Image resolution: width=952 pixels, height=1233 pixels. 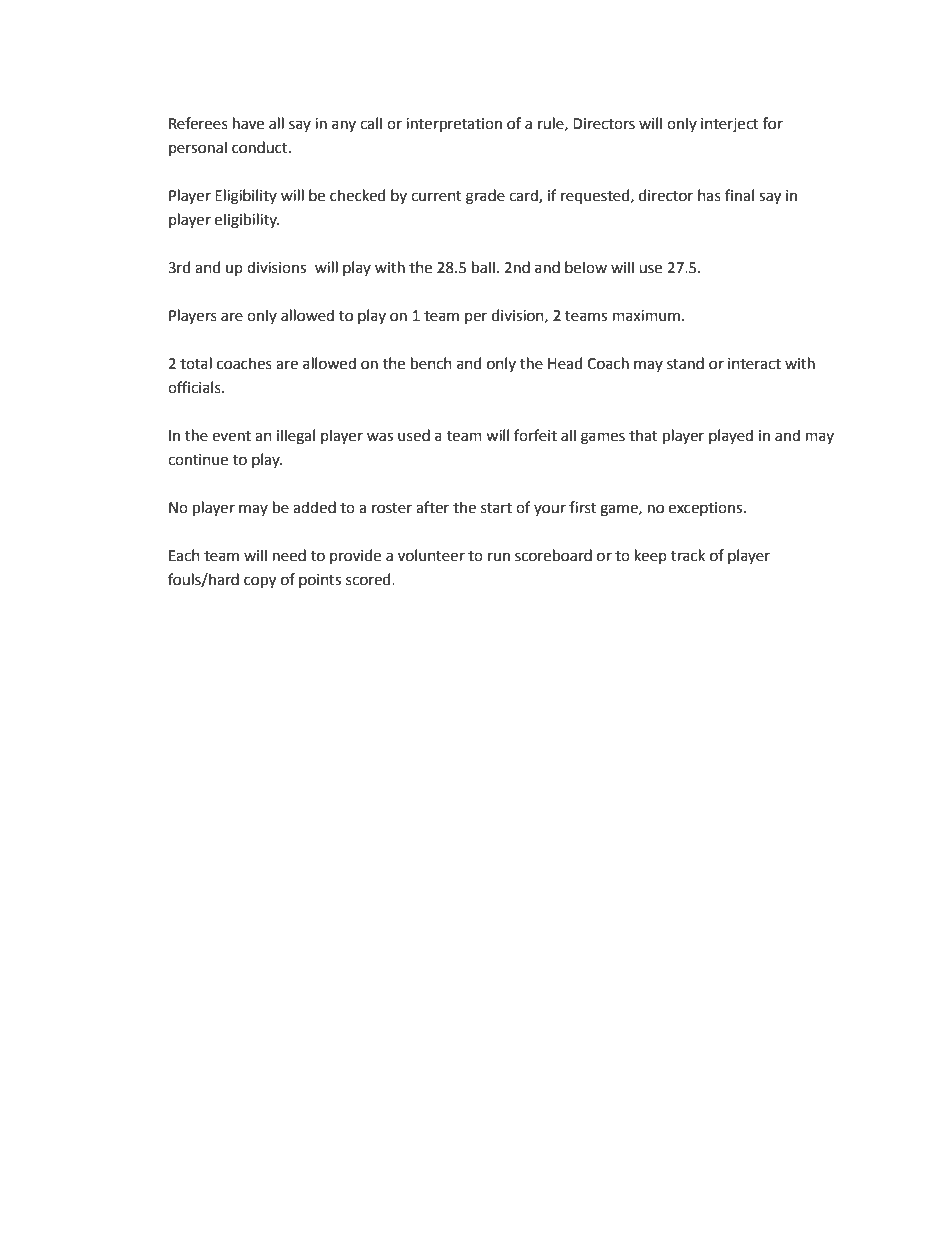 I want to click on conduct, so click(x=261, y=147).
